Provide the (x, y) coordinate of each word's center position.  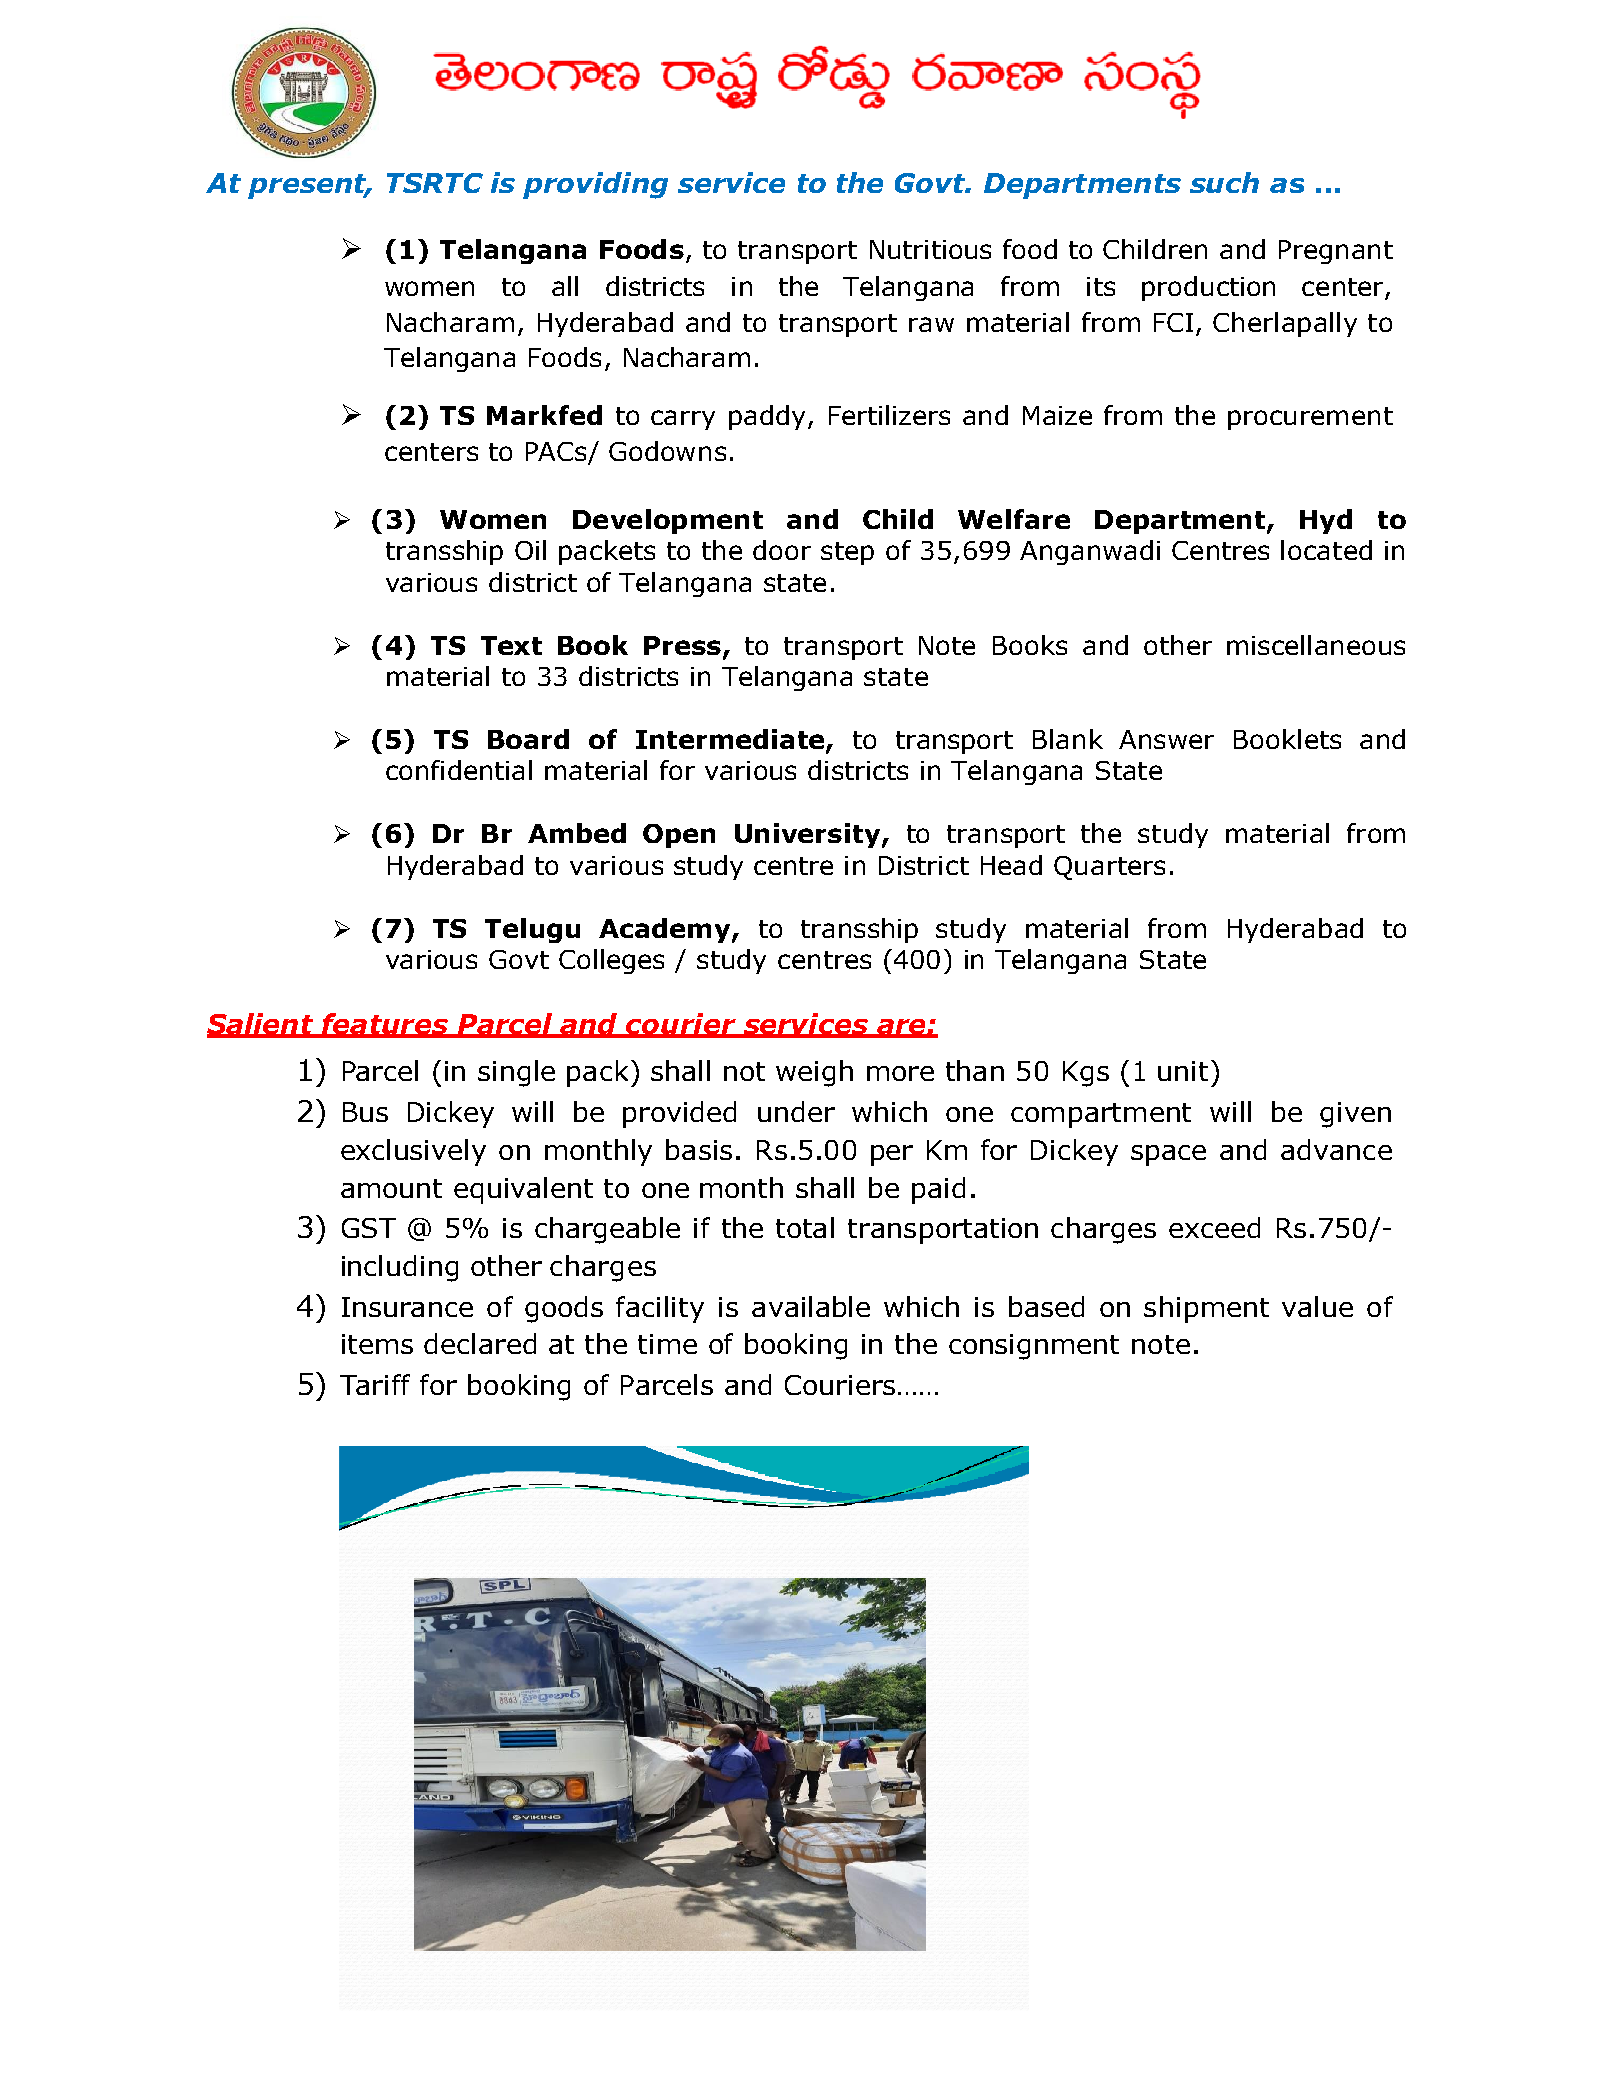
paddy (767, 417)
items (377, 1344)
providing (595, 185)
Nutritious (930, 249)
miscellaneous (1316, 645)
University (809, 835)
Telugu (532, 930)
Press (684, 646)
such (1224, 182)
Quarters (1109, 868)
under (796, 1111)
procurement (1310, 418)
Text (511, 645)
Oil (530, 550)
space (1168, 1155)
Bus (365, 1112)
